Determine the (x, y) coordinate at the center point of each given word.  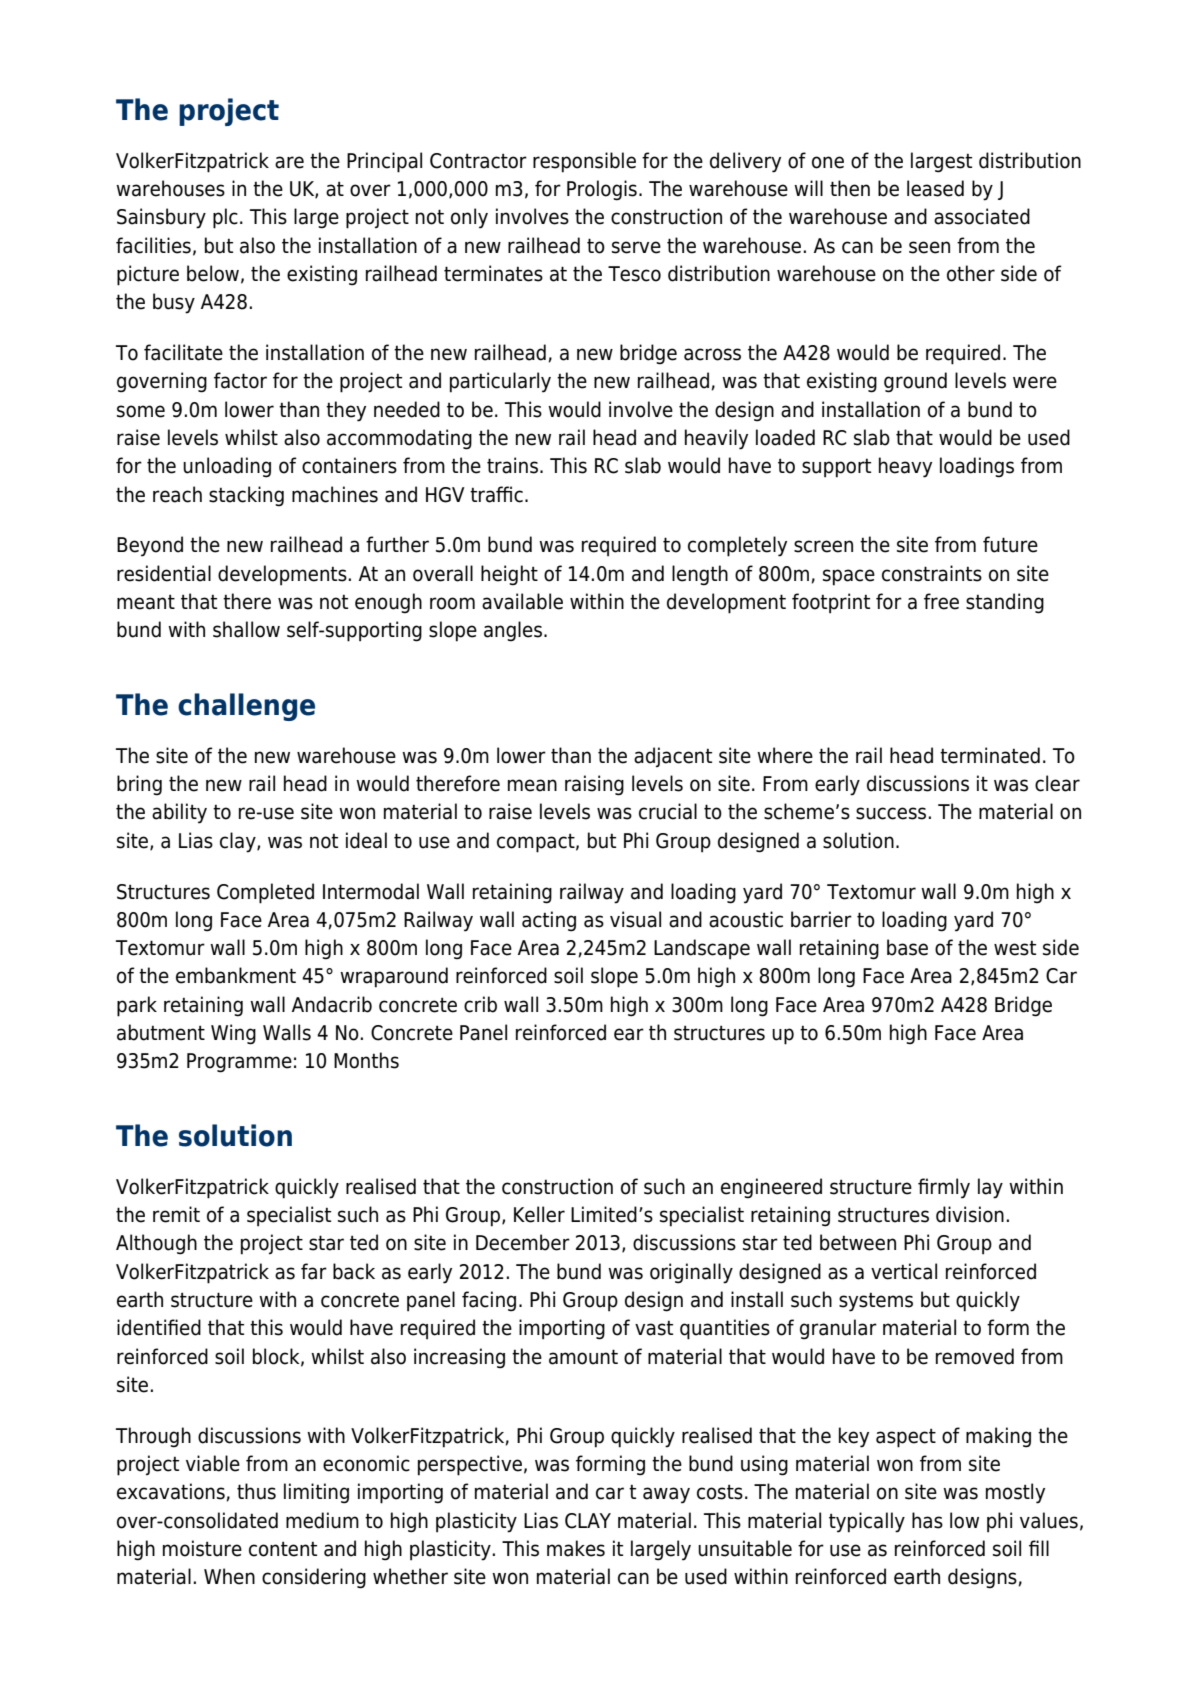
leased (935, 188)
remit (176, 1214)
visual (635, 919)
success (891, 813)
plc (225, 218)
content (283, 1549)
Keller (539, 1214)
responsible (584, 162)
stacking (246, 496)
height (509, 575)
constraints (932, 573)
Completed (265, 893)
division (970, 1214)
